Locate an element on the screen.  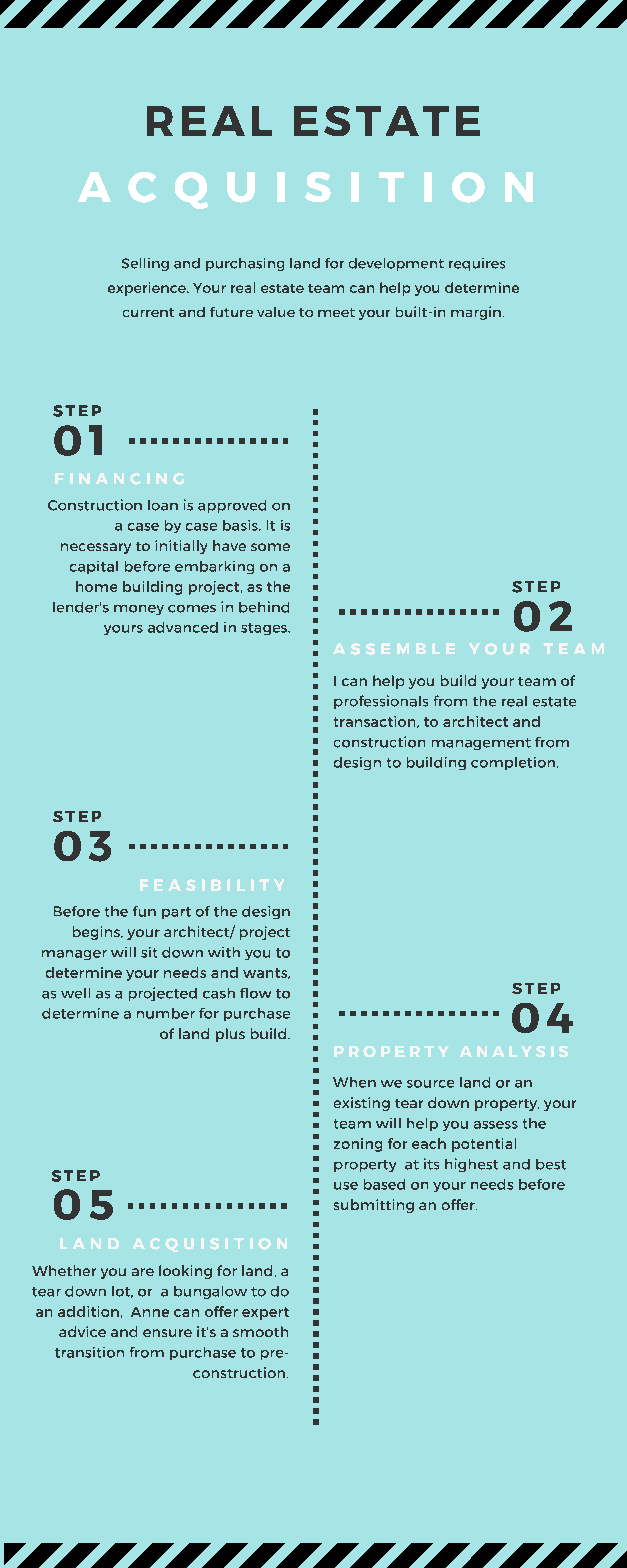
meet is located at coordinates (336, 312).
